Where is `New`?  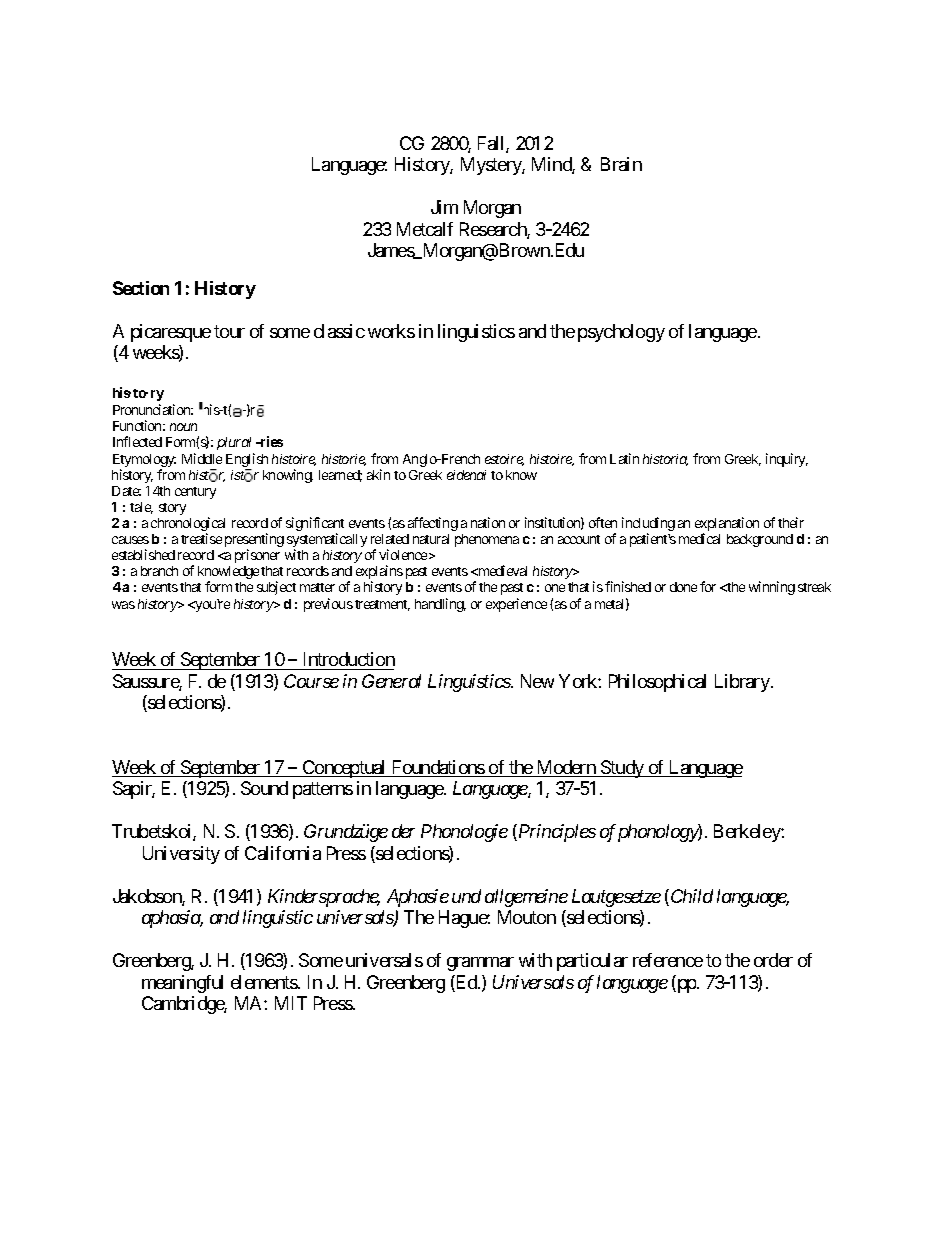 New is located at coordinates (537, 681).
